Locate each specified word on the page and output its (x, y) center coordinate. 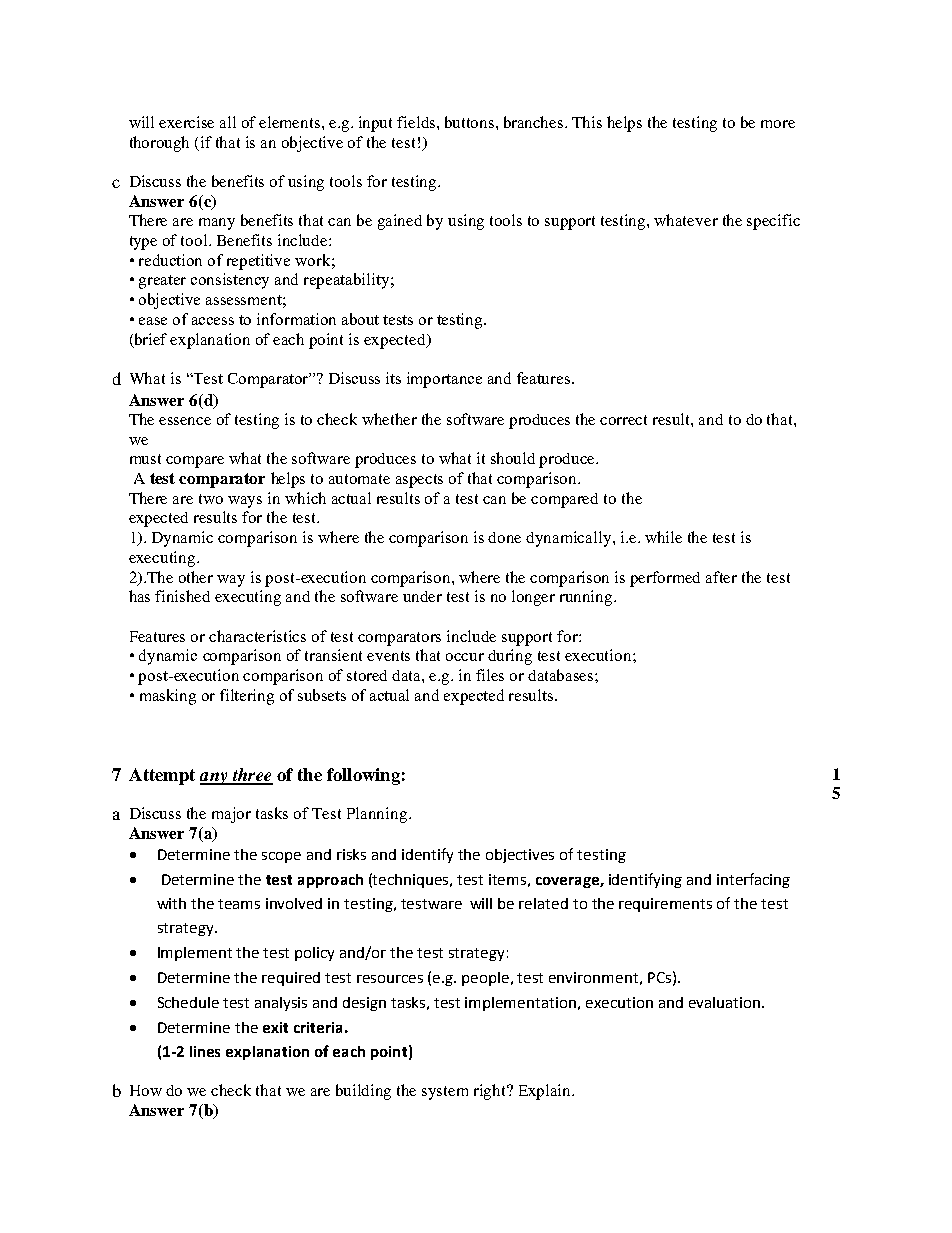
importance (444, 380)
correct (623, 420)
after (721, 577)
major (231, 815)
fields (417, 122)
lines (205, 1051)
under (422, 596)
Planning (378, 815)
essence (185, 421)
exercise (186, 122)
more (778, 124)
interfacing (753, 880)
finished (182, 596)
